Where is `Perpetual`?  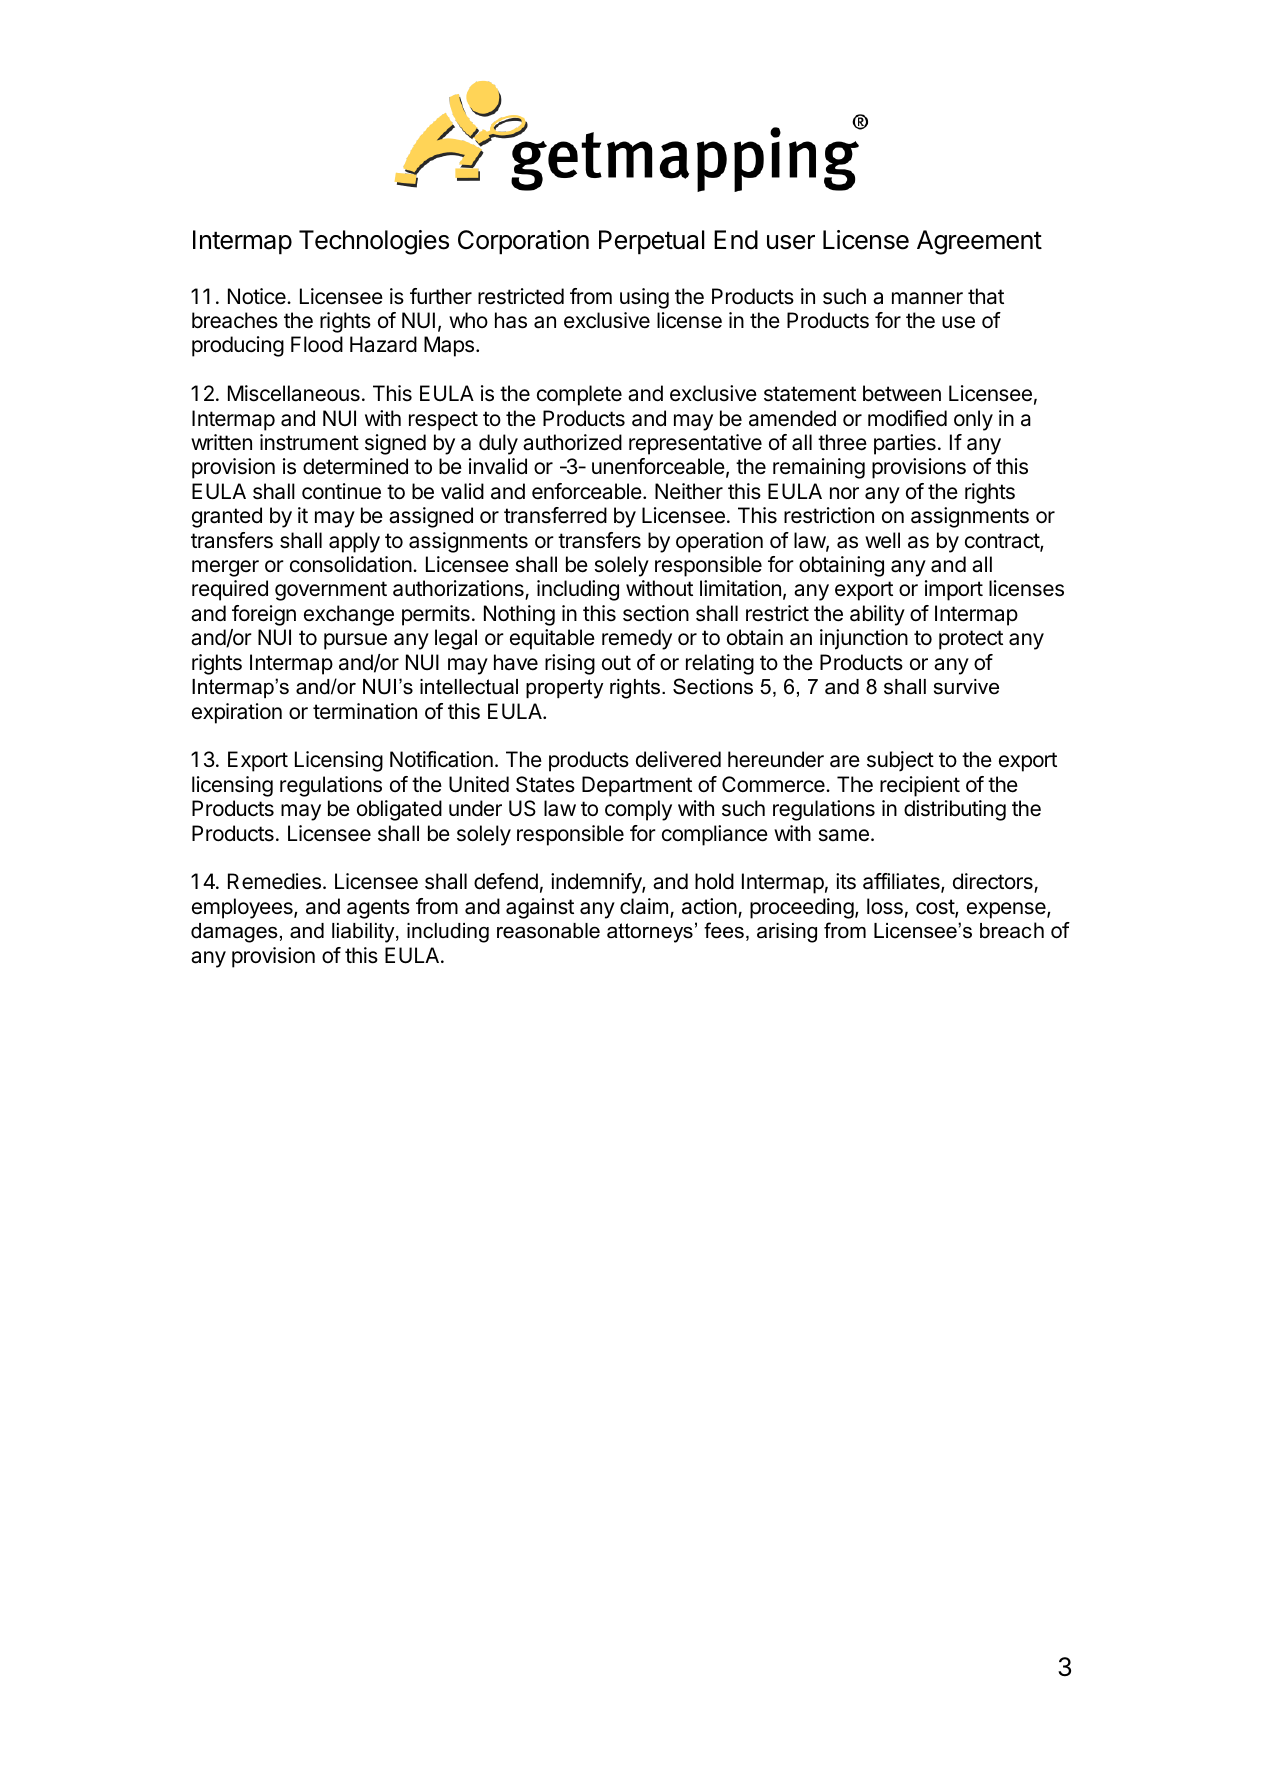 Perpetual is located at coordinates (652, 242).
